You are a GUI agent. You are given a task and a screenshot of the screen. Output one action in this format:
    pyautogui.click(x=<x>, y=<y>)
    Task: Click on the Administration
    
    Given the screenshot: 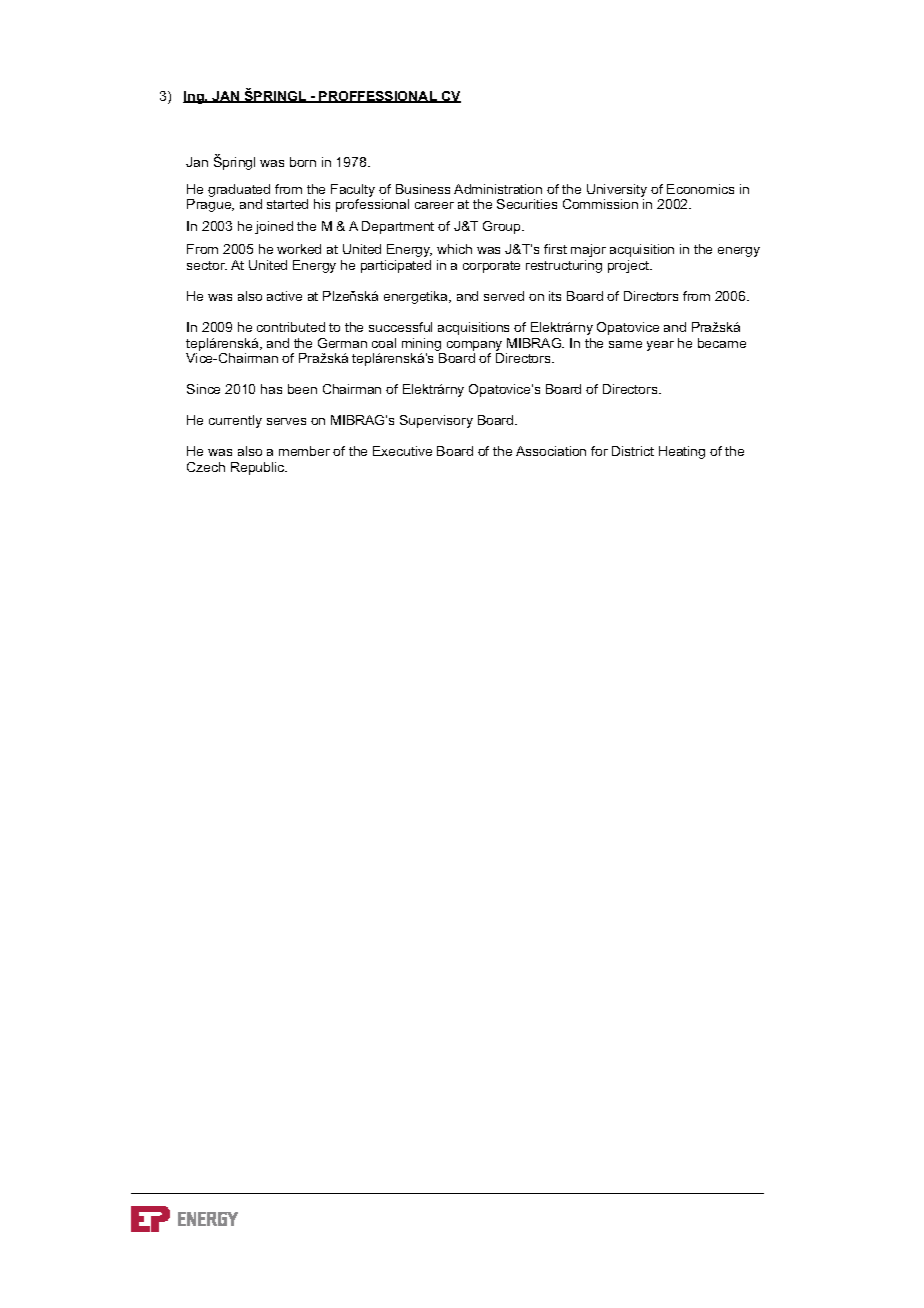 What is the action you would take?
    pyautogui.click(x=498, y=189)
